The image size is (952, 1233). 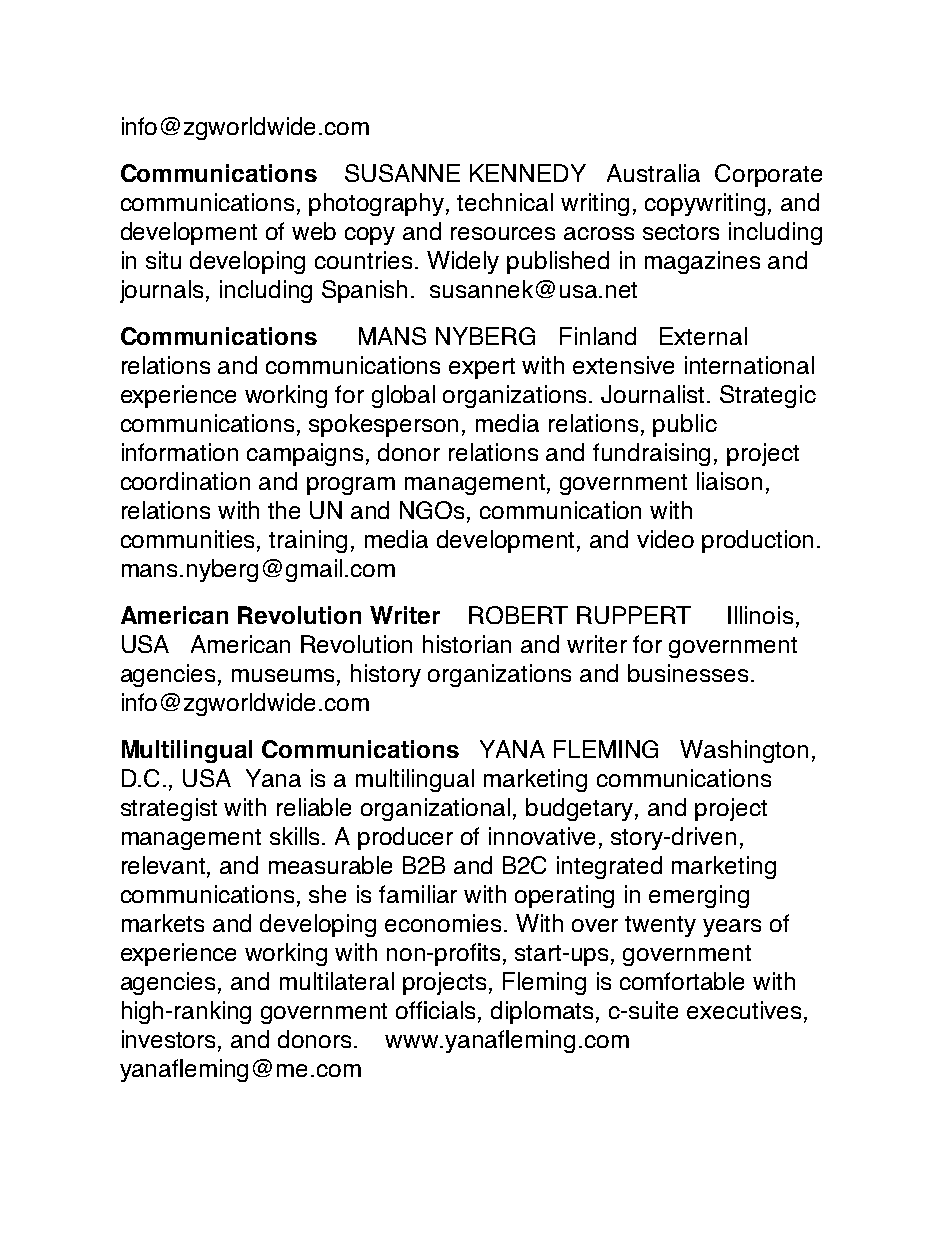 I want to click on technical, so click(x=505, y=202).
